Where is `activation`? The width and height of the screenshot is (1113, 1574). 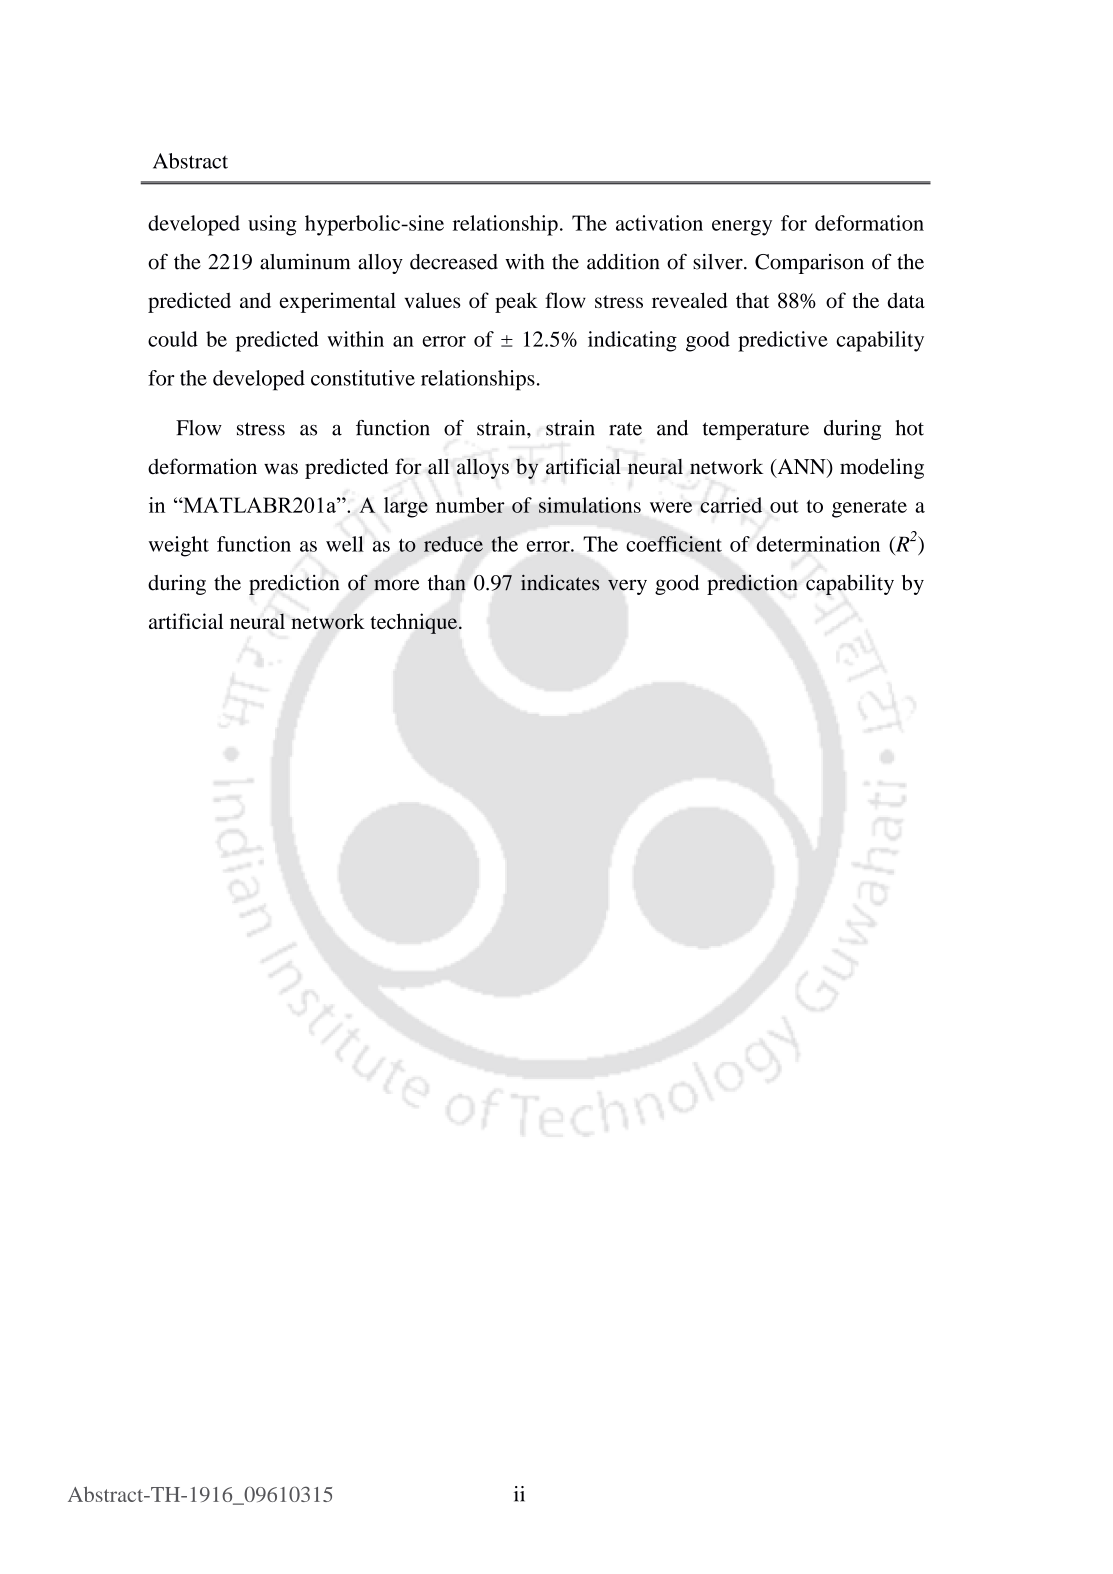
activation is located at coordinates (659, 223).
